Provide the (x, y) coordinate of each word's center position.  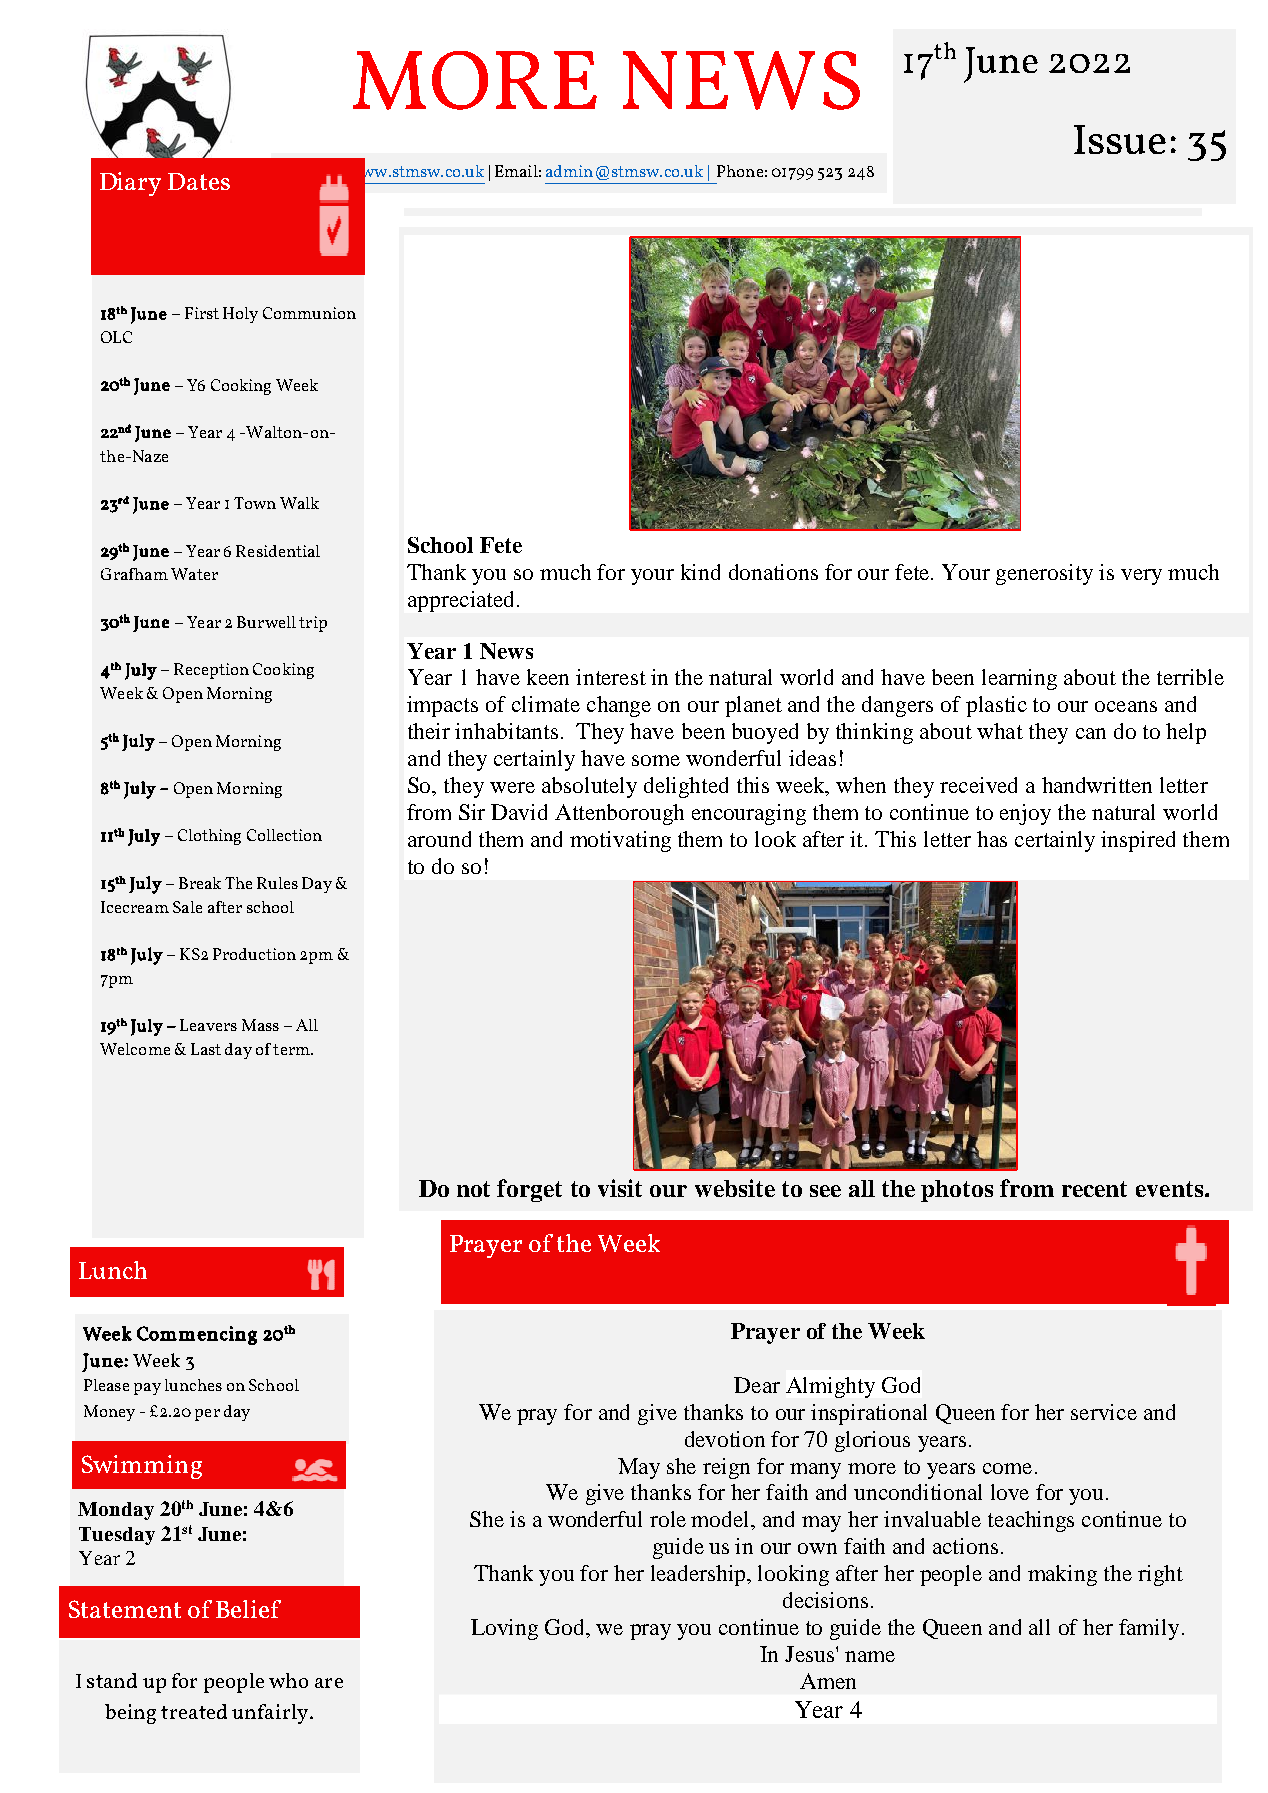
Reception (211, 671)
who (288, 1680)
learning (1019, 679)
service (1104, 1412)
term (292, 1049)
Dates (199, 181)
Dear (757, 1385)
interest (611, 677)
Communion (309, 313)
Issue (1120, 139)
